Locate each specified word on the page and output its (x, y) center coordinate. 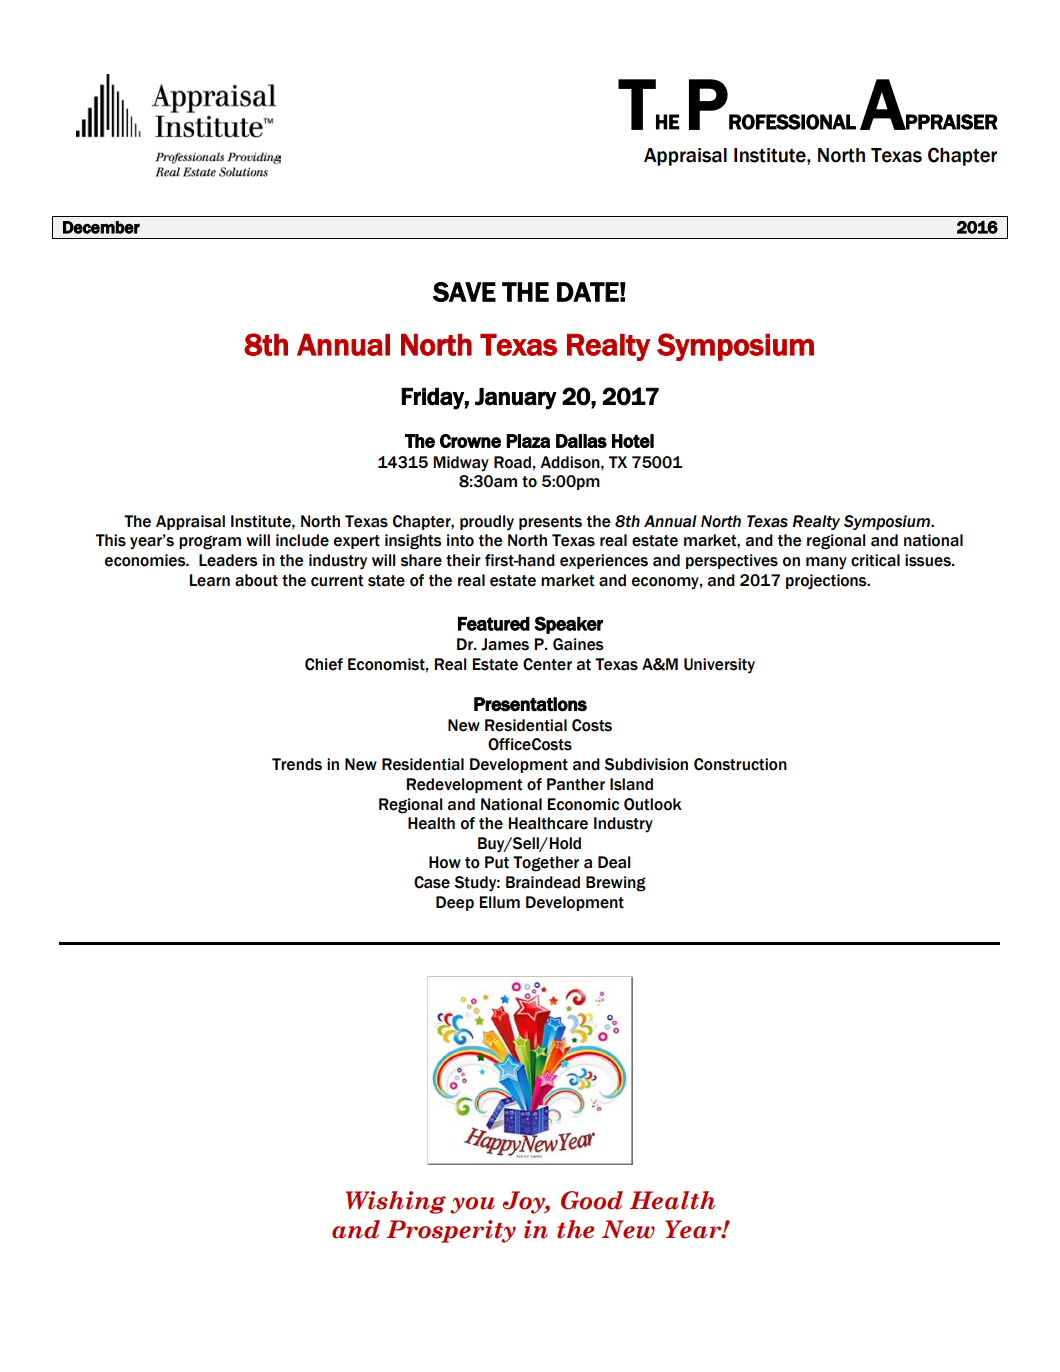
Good (592, 1200)
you (472, 1205)
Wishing (396, 1202)
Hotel (633, 441)
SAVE (464, 292)
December (101, 227)
